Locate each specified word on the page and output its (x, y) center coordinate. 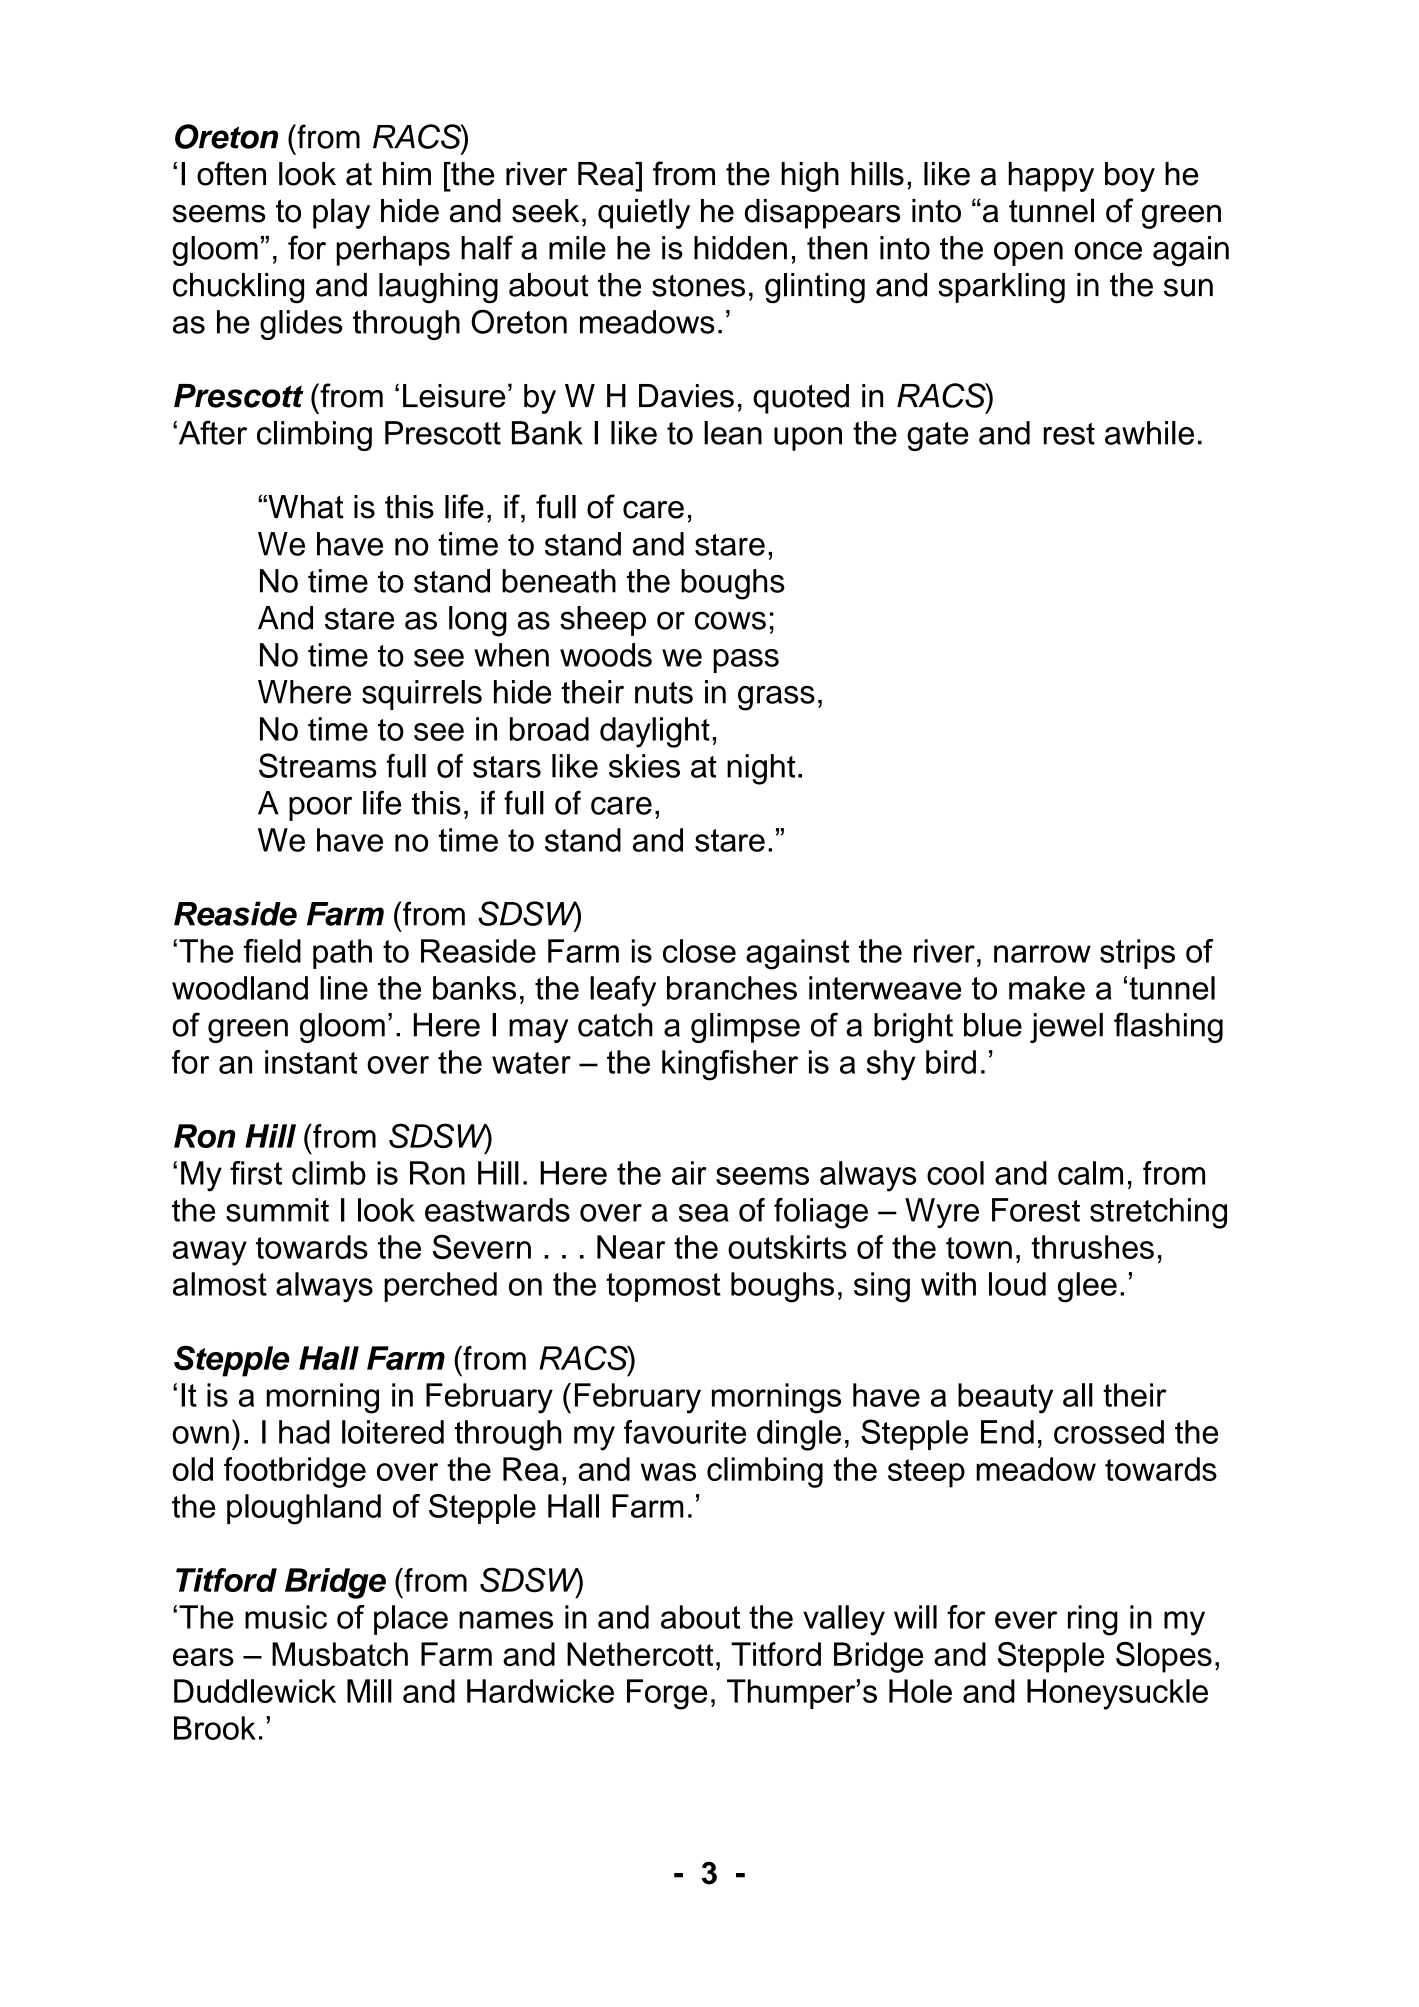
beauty (1005, 1398)
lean (733, 433)
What (305, 507)
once (1108, 251)
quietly (644, 213)
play (341, 213)
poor (320, 809)
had (304, 1432)
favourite (685, 1432)
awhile (1149, 433)
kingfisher (730, 1065)
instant (311, 1062)
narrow (1042, 954)
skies (644, 766)
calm (1090, 1173)
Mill (369, 1691)
